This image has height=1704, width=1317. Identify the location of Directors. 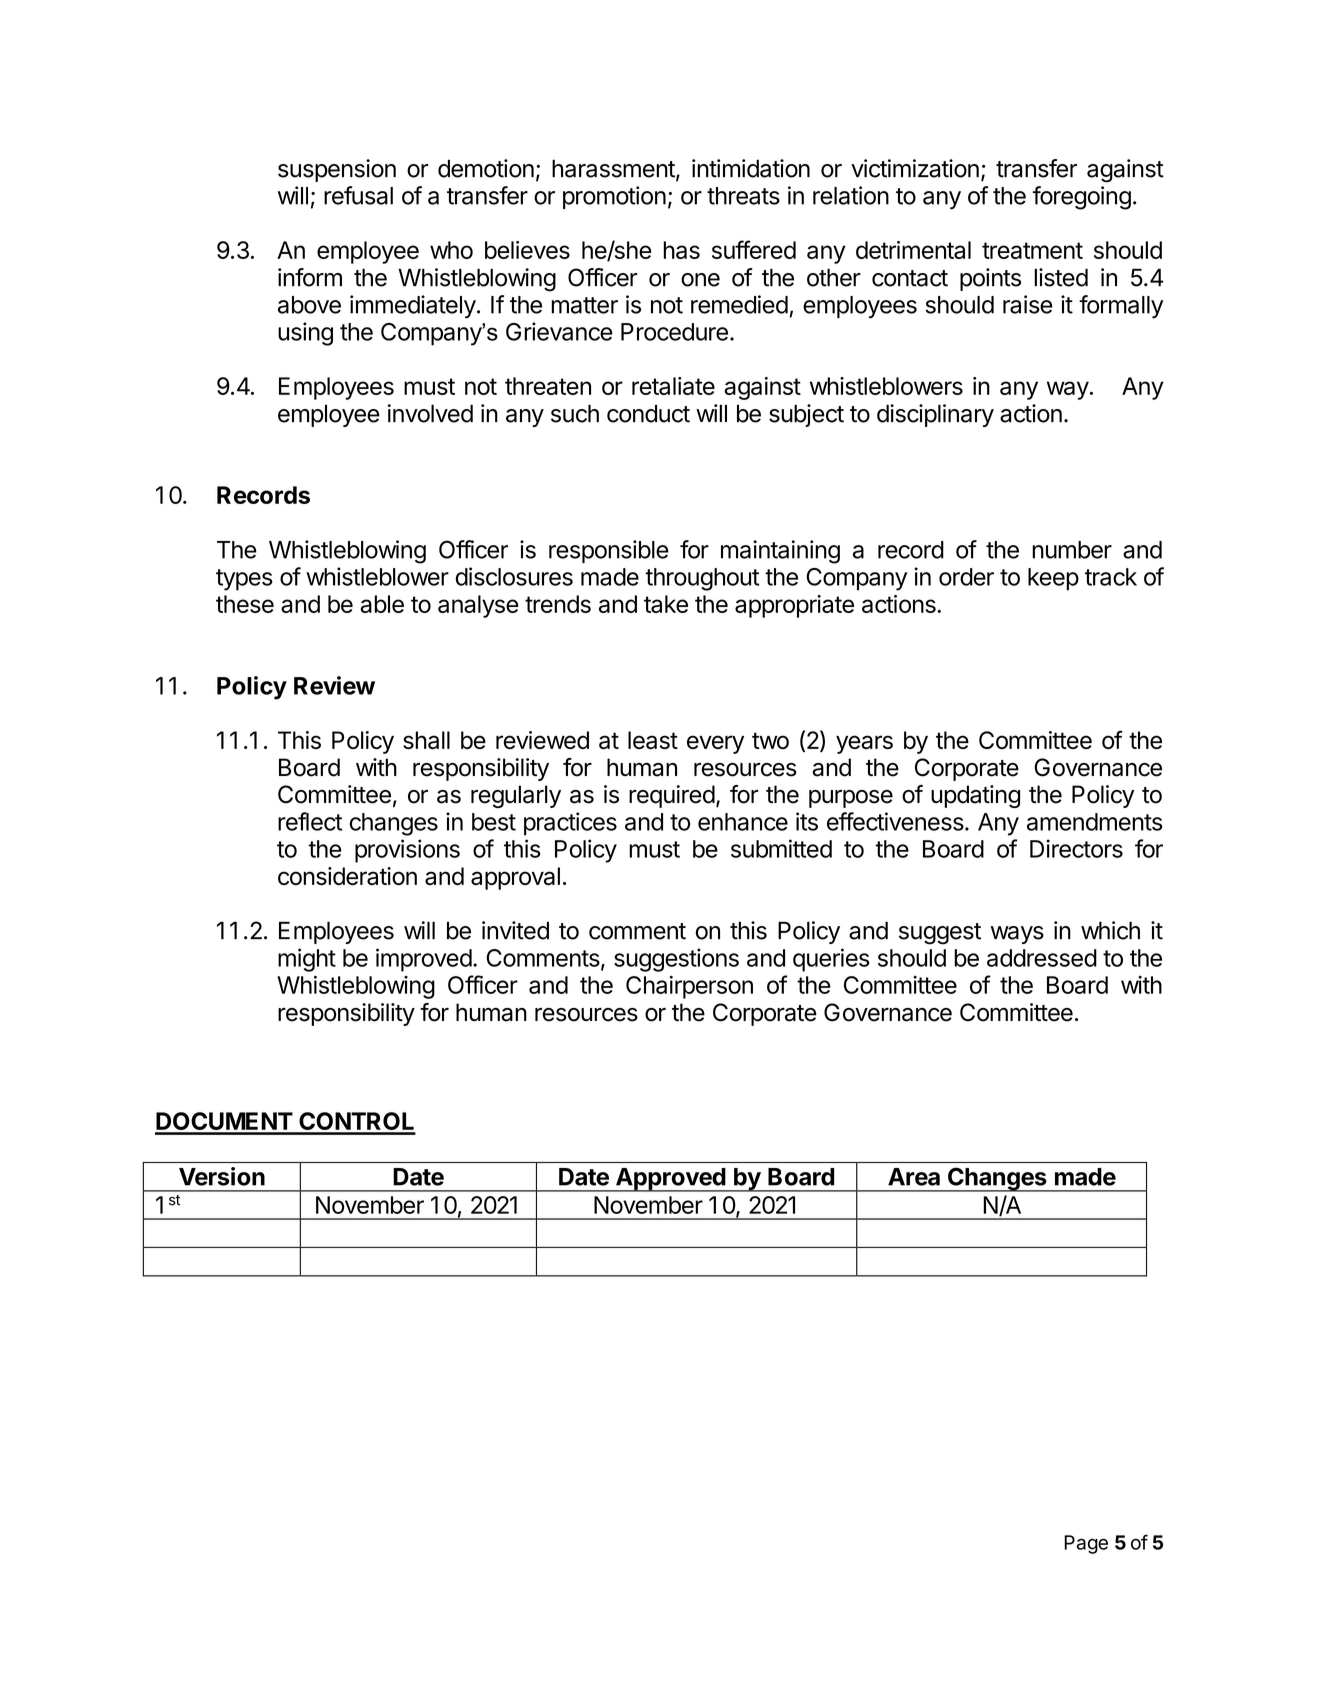
(1076, 848).
